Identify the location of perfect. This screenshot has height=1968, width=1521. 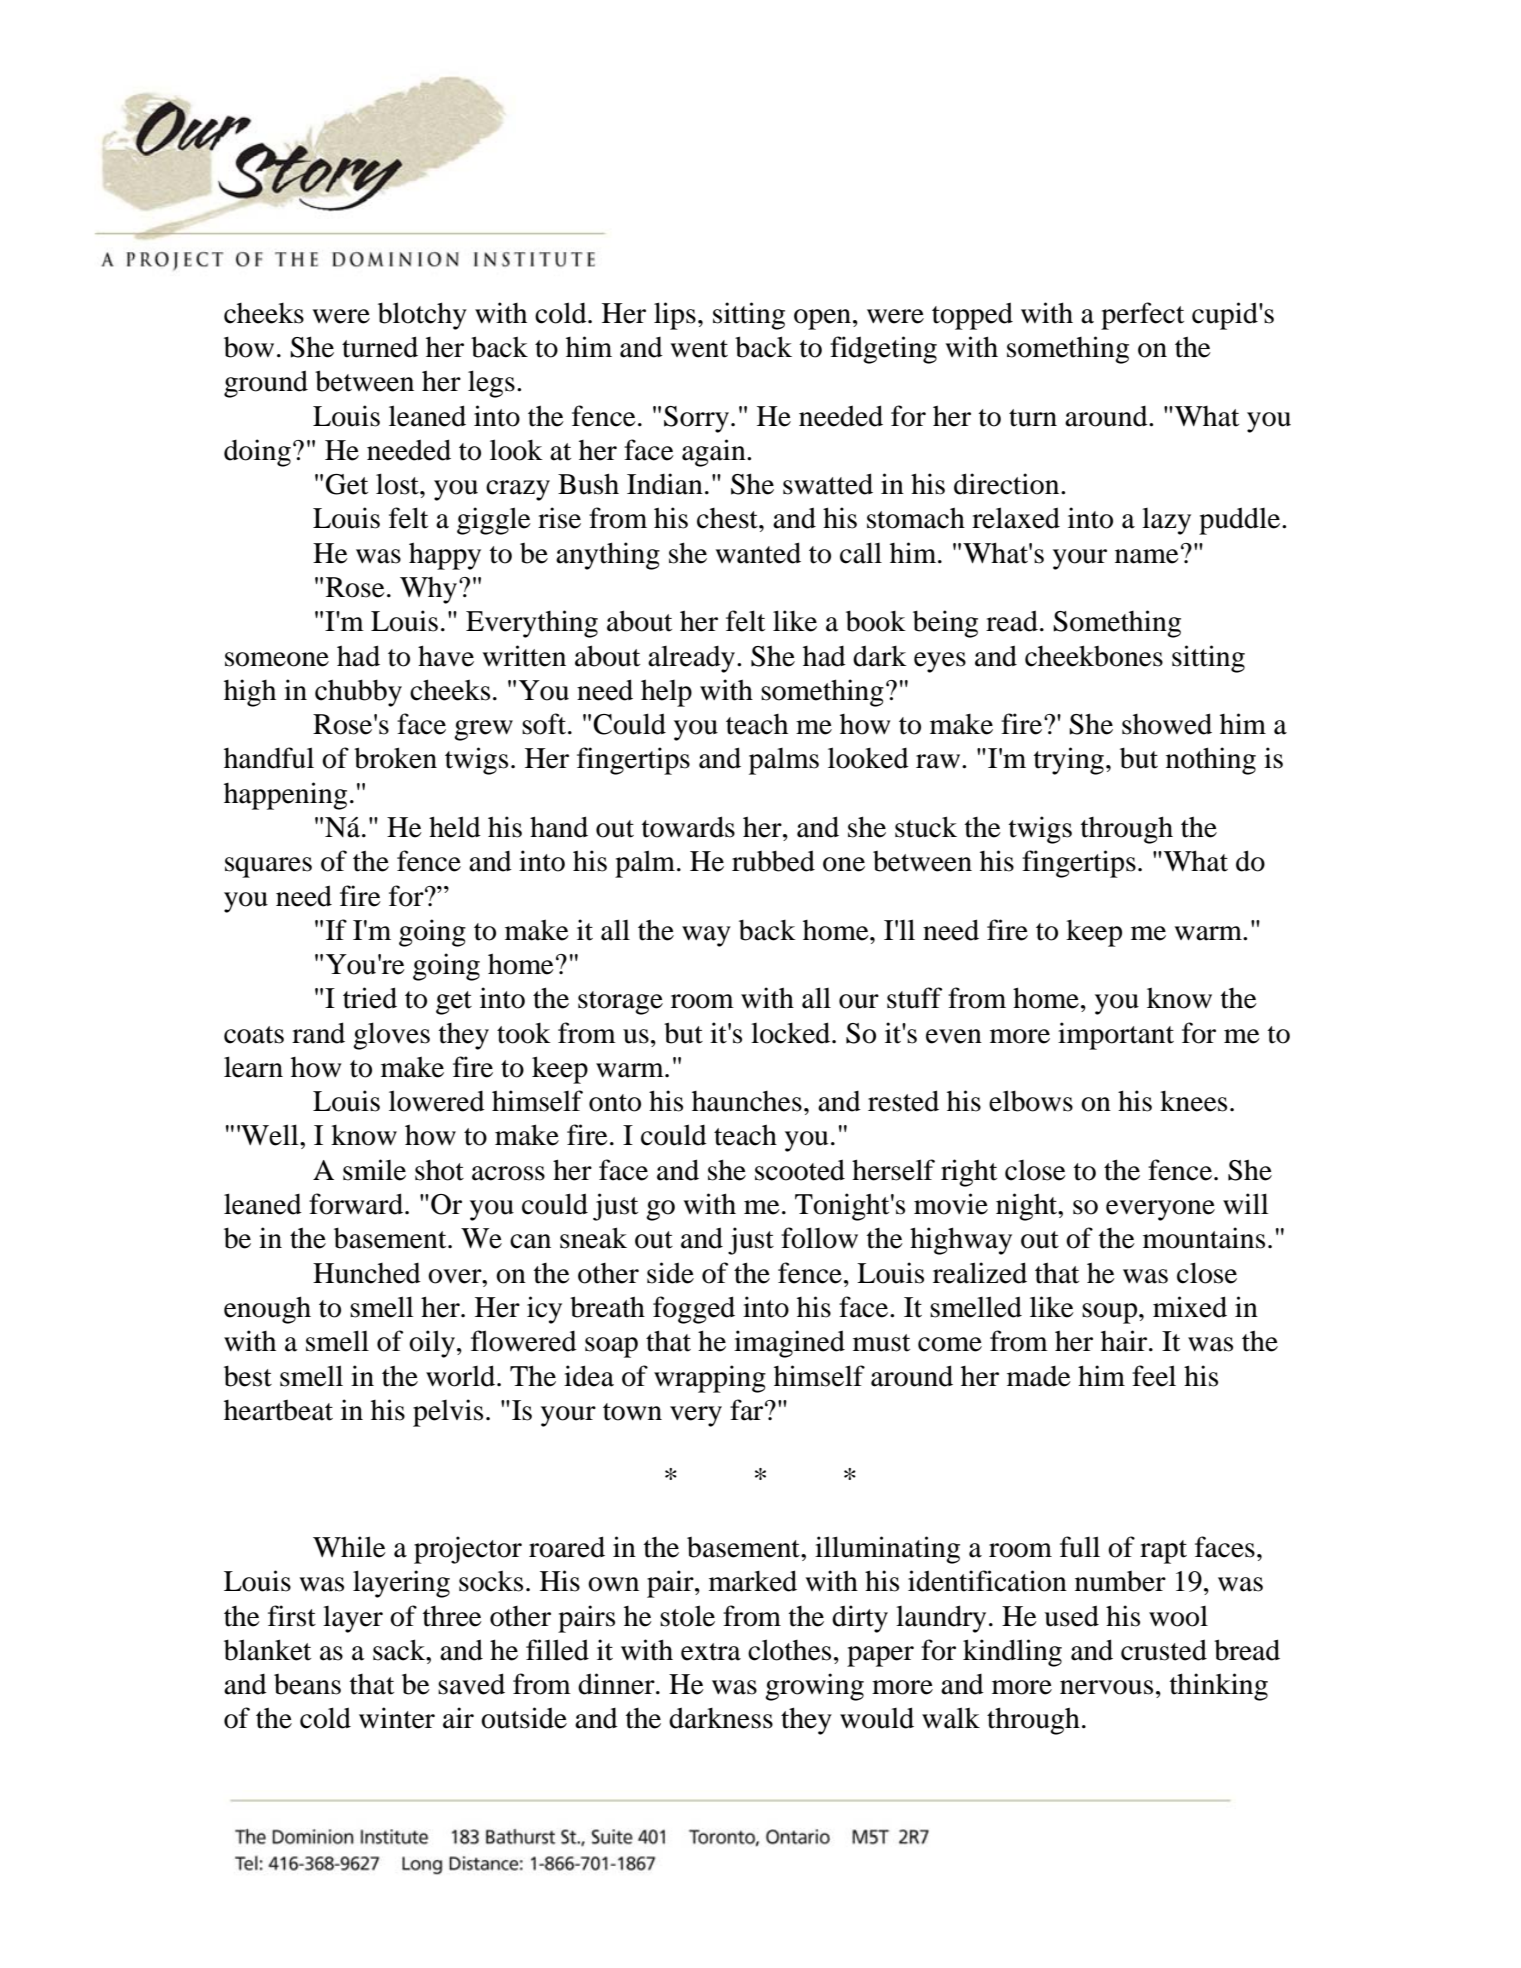
(1142, 316).
